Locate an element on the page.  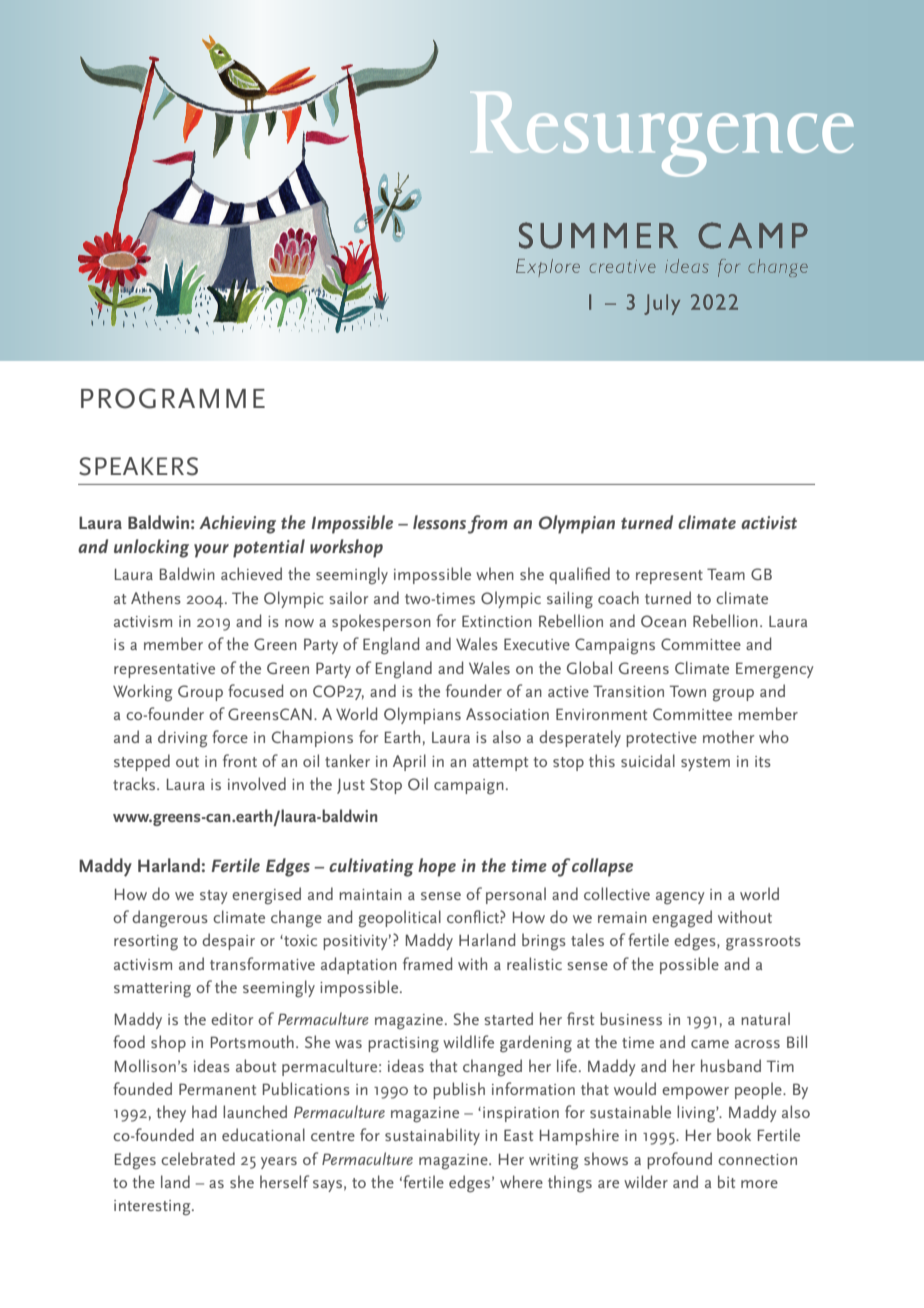
celebrated is located at coordinates (198, 1158).
